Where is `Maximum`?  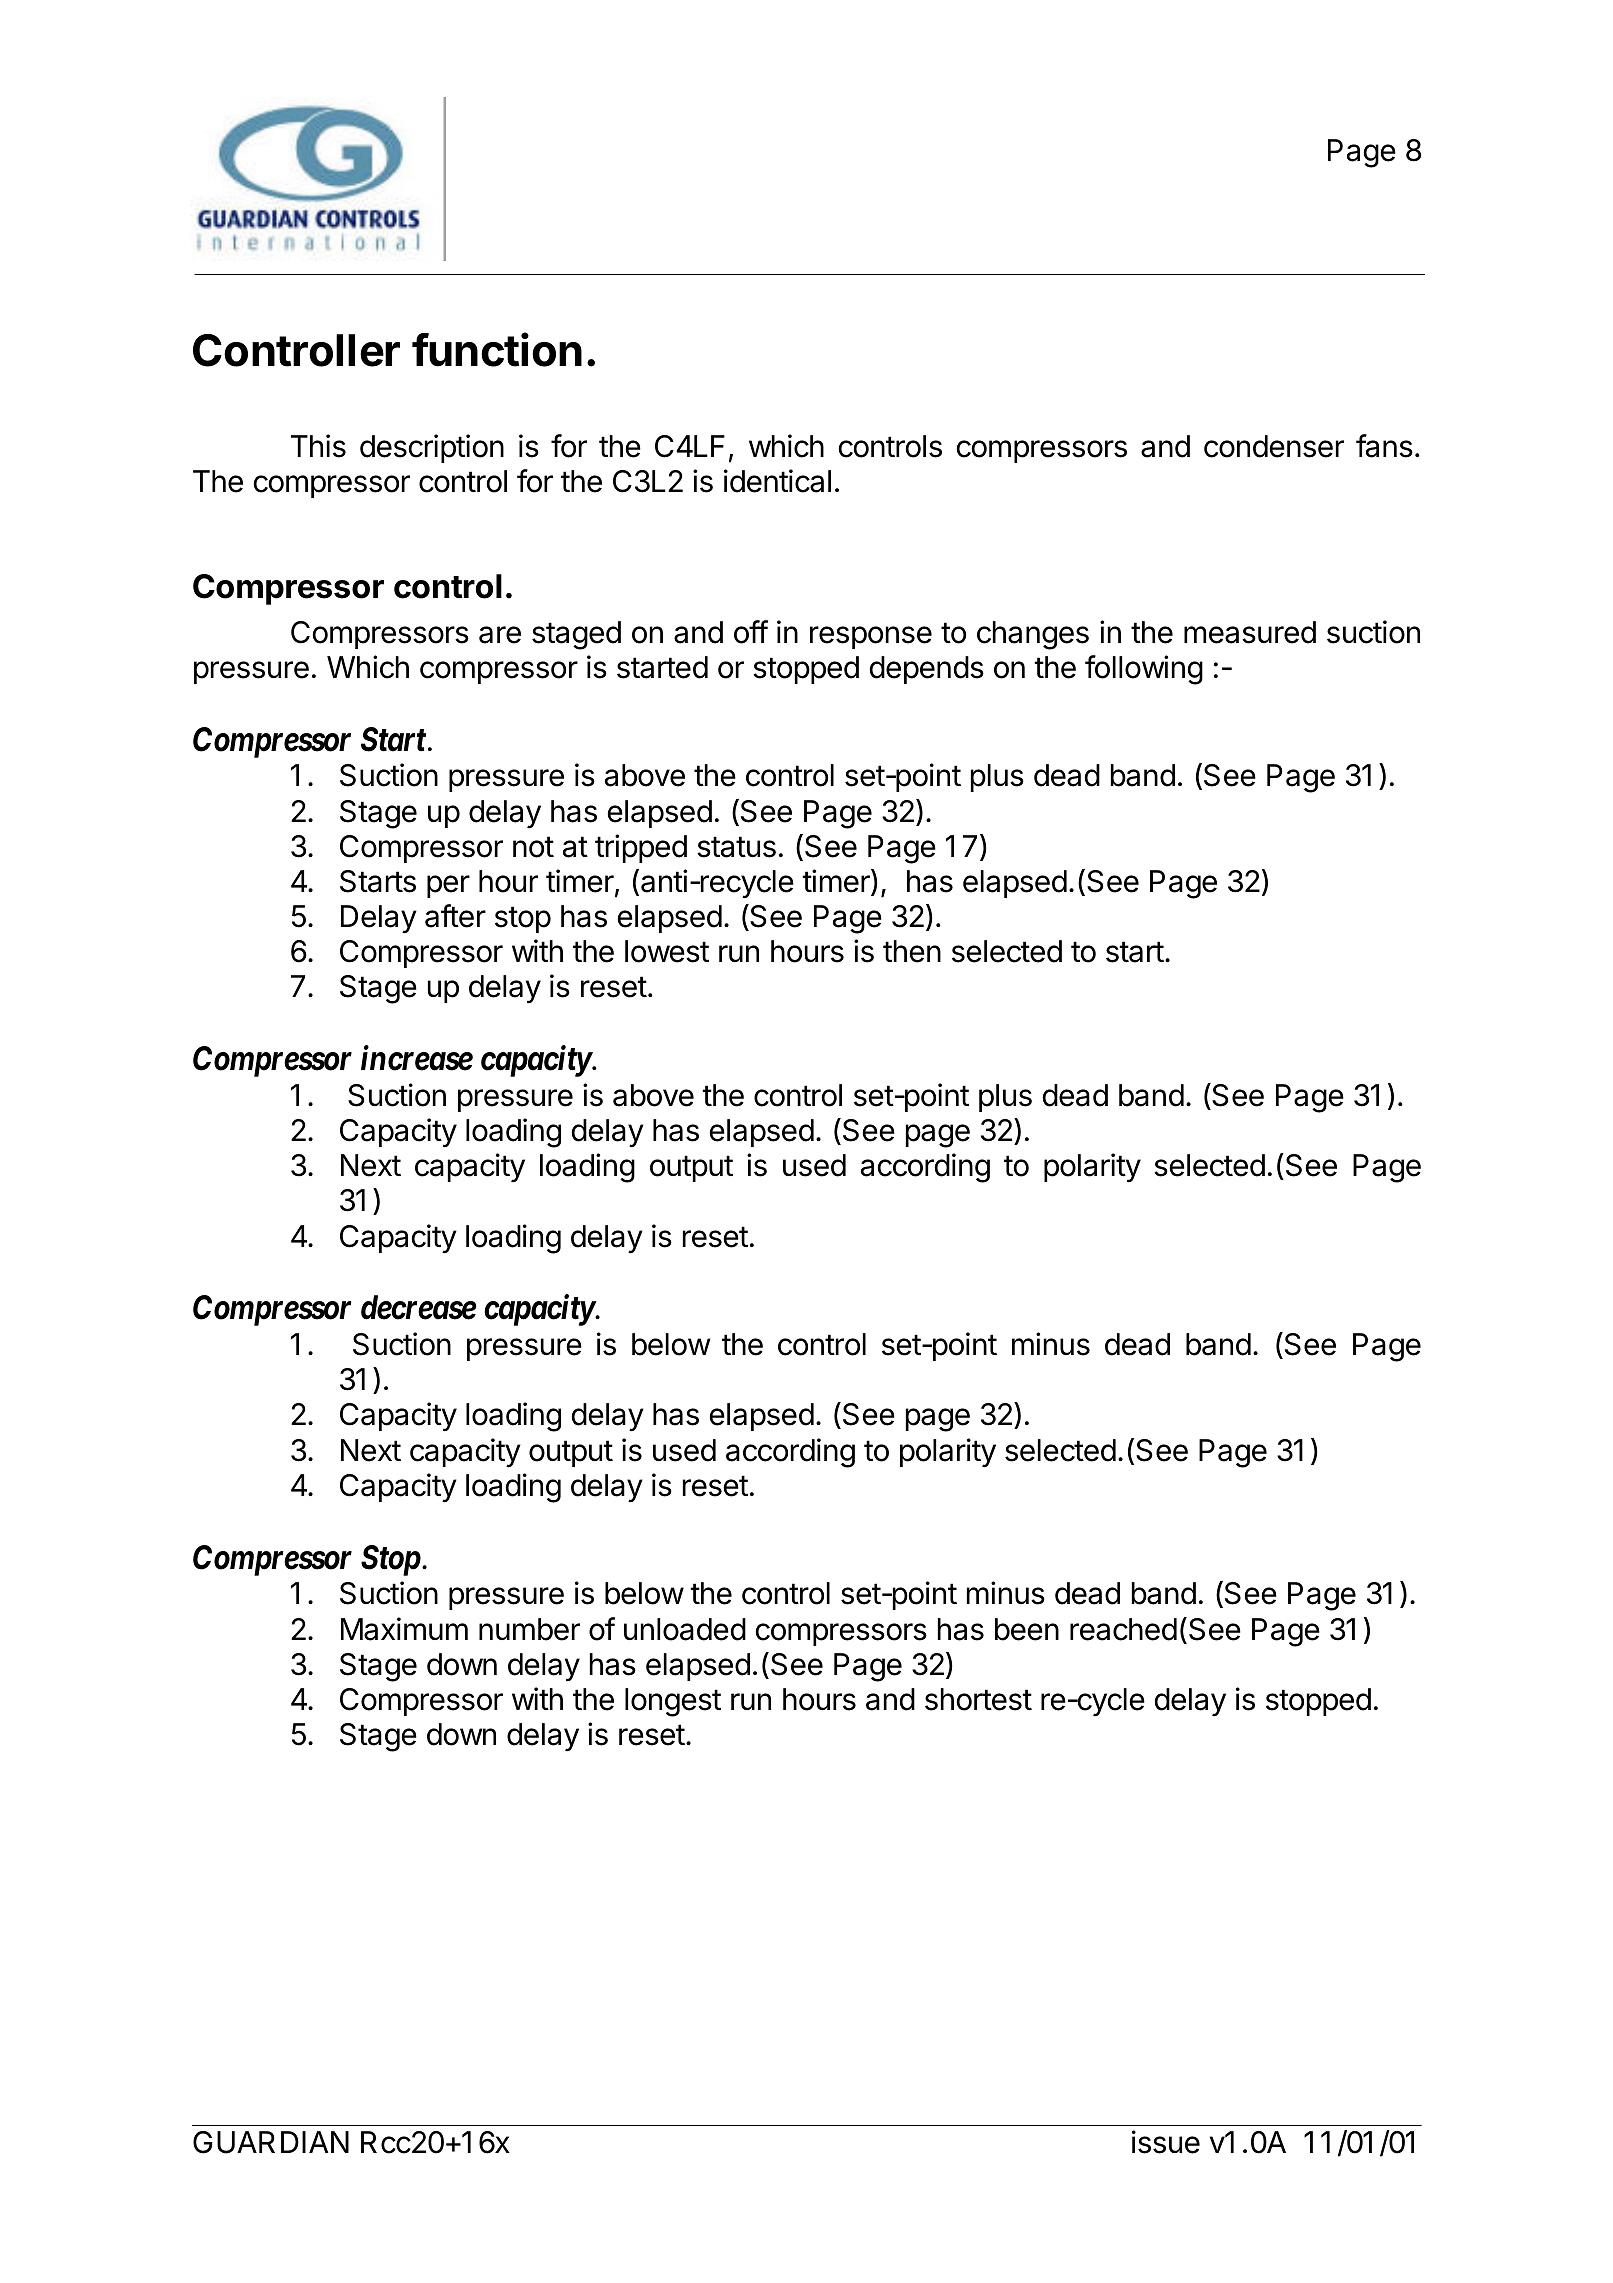 Maximum is located at coordinates (404, 1629).
